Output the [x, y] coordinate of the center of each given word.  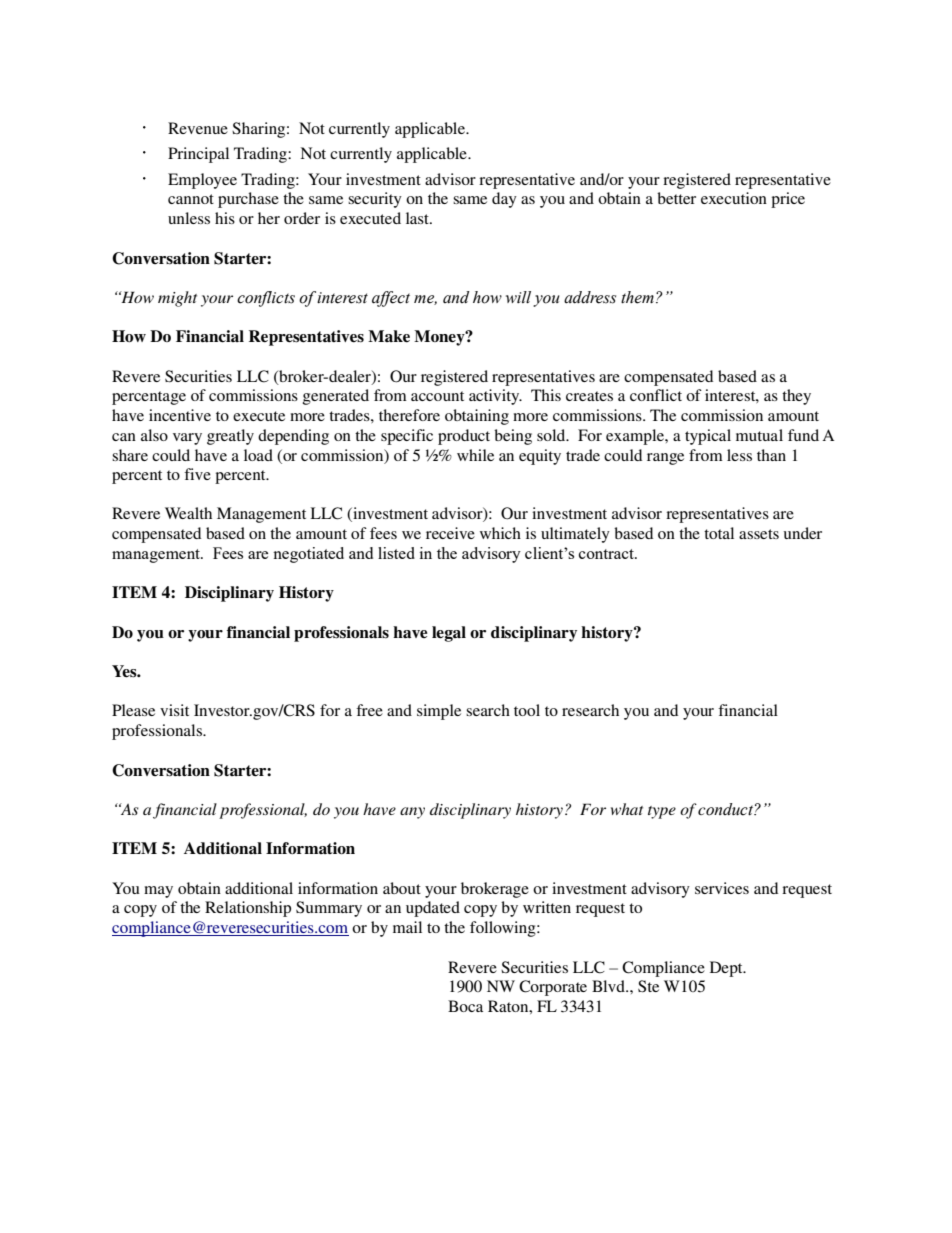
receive [450, 533]
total [719, 533]
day [504, 200]
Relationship [248, 909]
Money [440, 338]
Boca [465, 1006]
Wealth [188, 513]
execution [734, 198]
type [662, 812]
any [412, 813]
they [796, 397]
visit [174, 710]
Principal [198, 155]
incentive [180, 415]
